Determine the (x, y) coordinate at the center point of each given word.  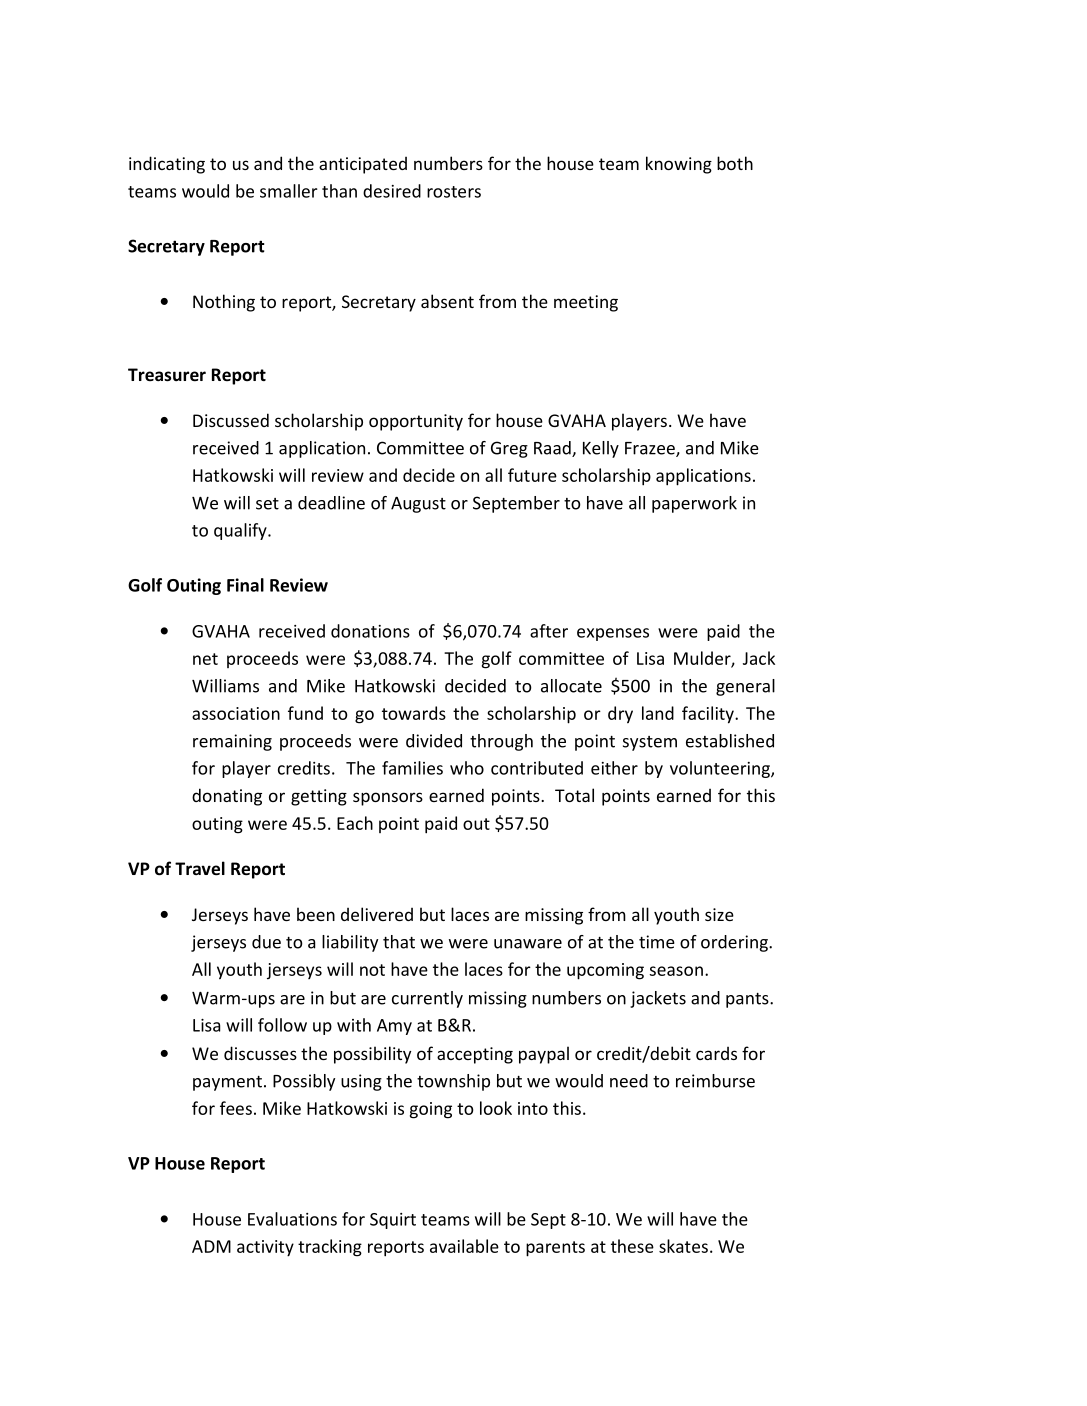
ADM (211, 1246)
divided (434, 741)
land (658, 713)
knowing (679, 165)
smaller (289, 191)
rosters (454, 192)
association (236, 713)
